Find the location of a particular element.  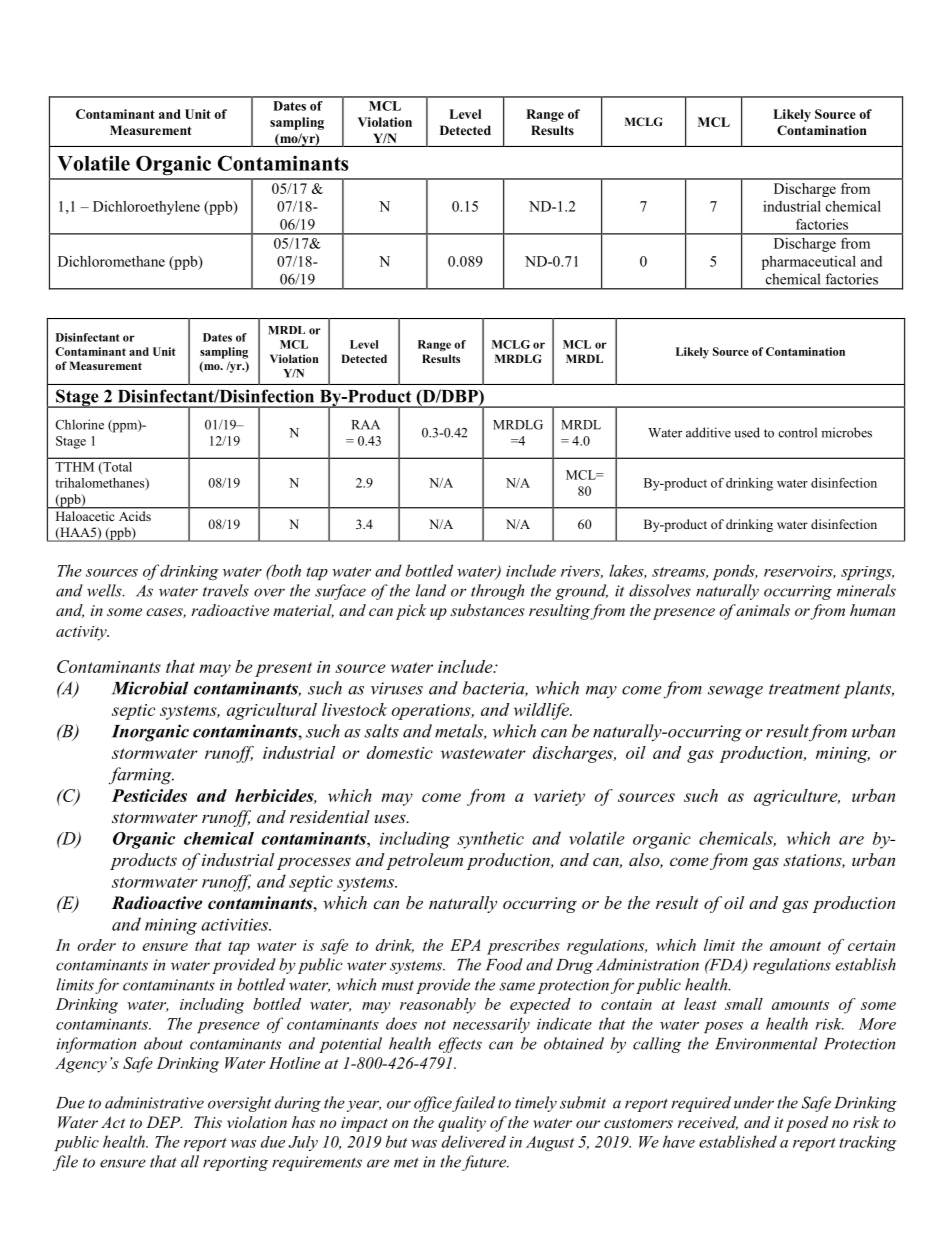

RAA is located at coordinates (365, 425).
